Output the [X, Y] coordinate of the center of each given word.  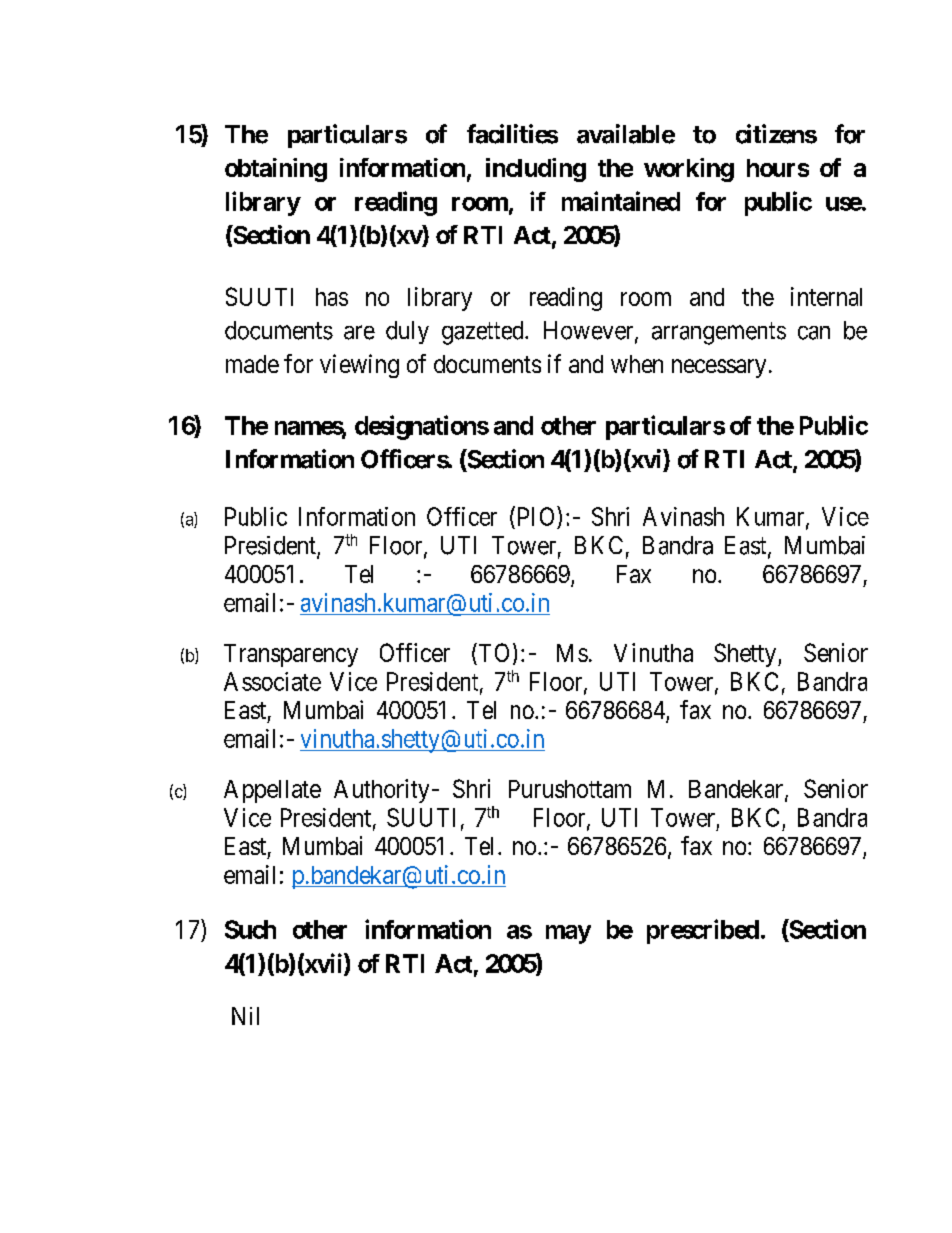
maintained [621, 201]
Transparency [291, 655]
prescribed [703, 931]
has [332, 297]
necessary [719, 368]
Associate [272, 681]
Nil [245, 1016]
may [568, 934]
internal [826, 296]
